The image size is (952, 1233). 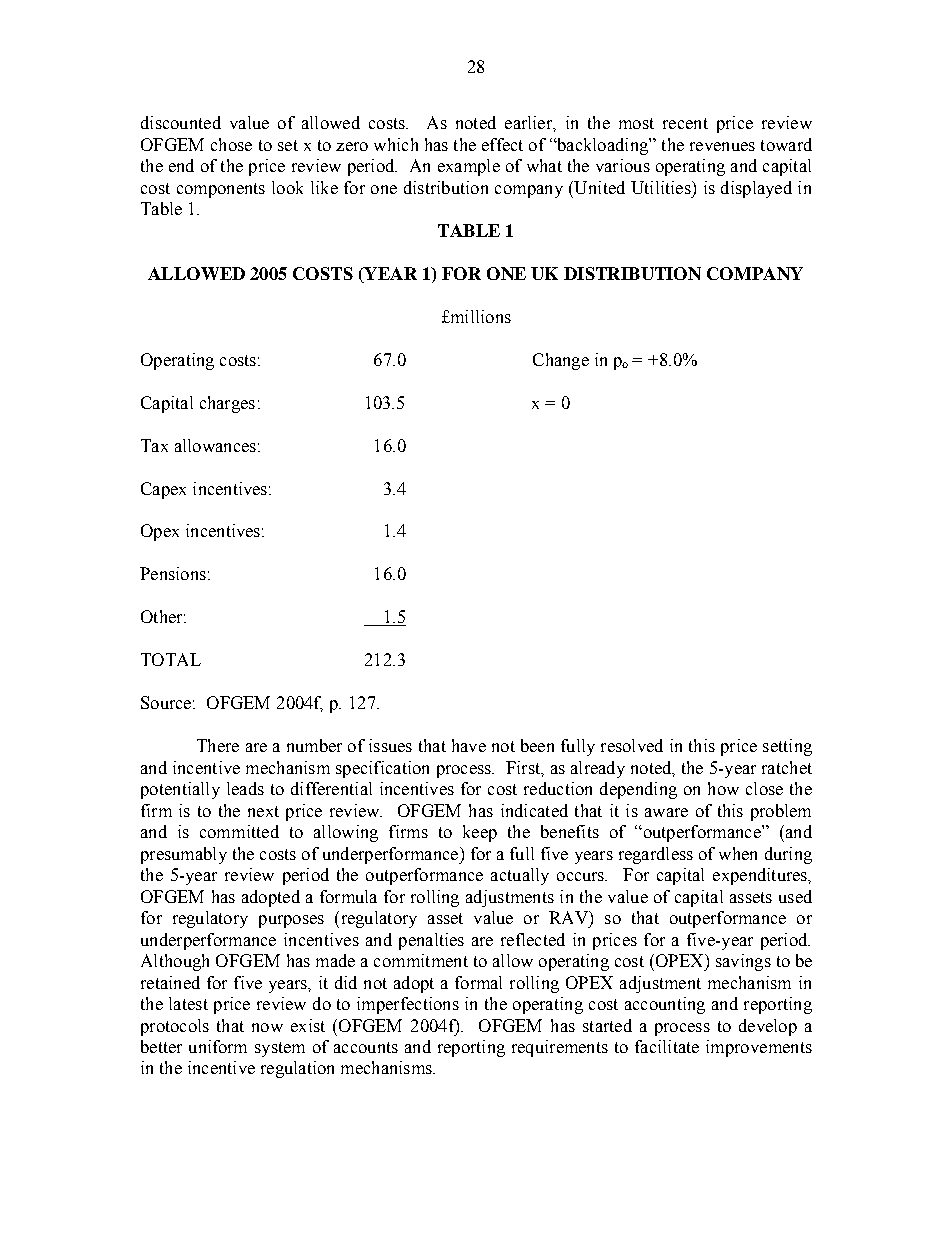 I want to click on formal, so click(x=478, y=982).
